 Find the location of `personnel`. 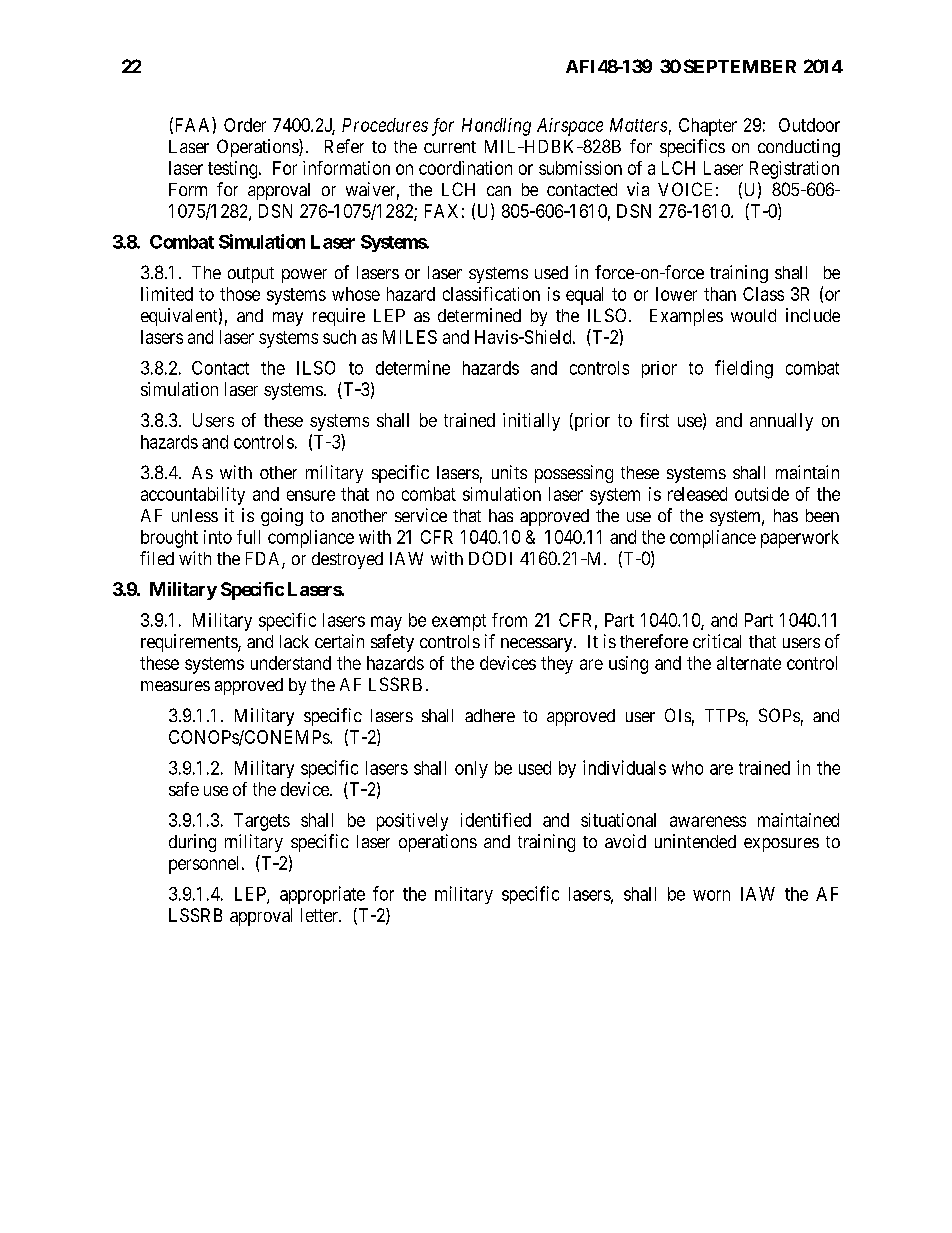

personnel is located at coordinates (203, 865).
